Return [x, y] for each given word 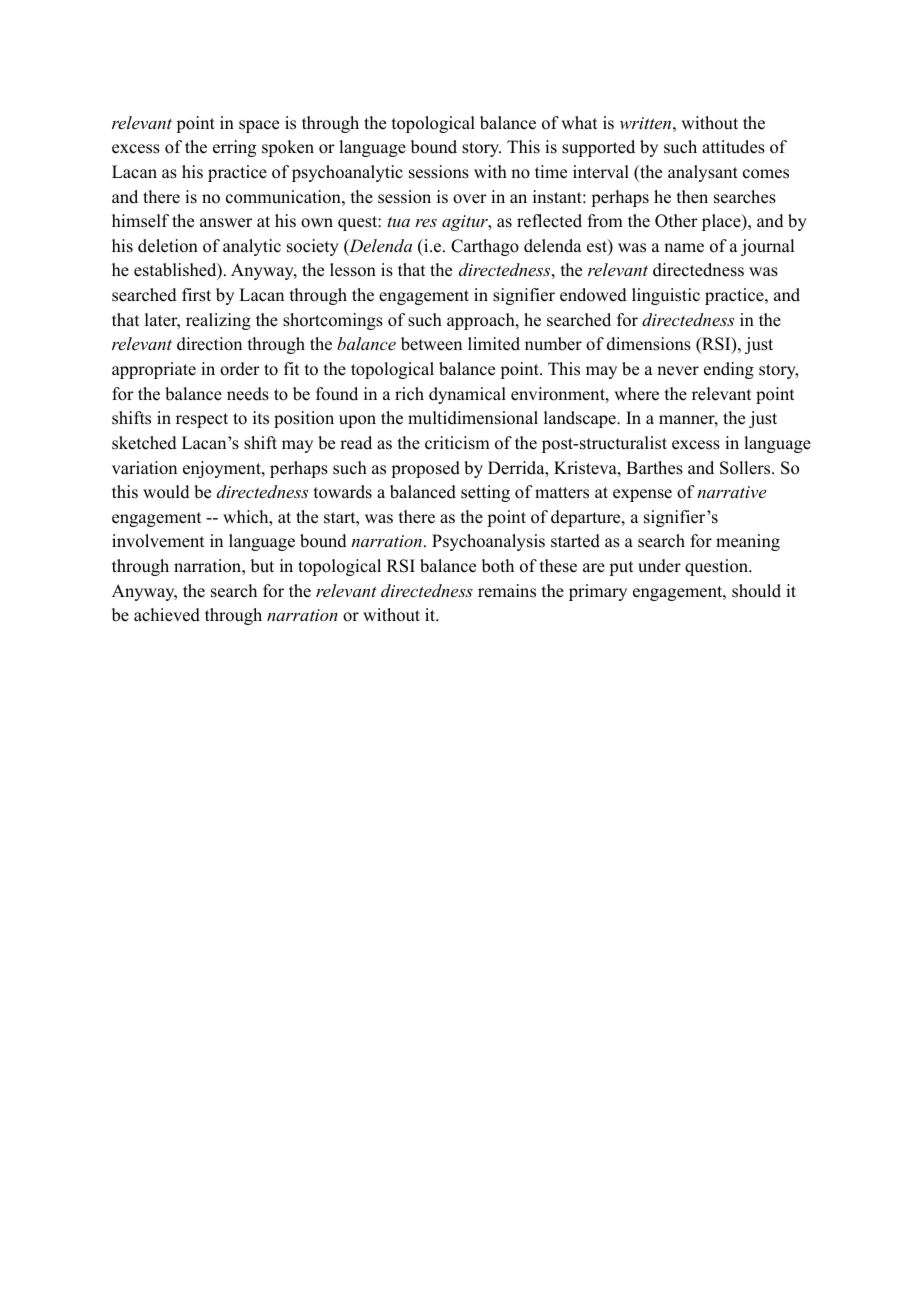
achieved [167, 615]
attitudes [733, 147]
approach [482, 321]
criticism [457, 443]
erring [234, 148]
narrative [731, 492]
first [196, 295]
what [579, 122]
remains [507, 591]
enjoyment [223, 469]
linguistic [666, 296]
